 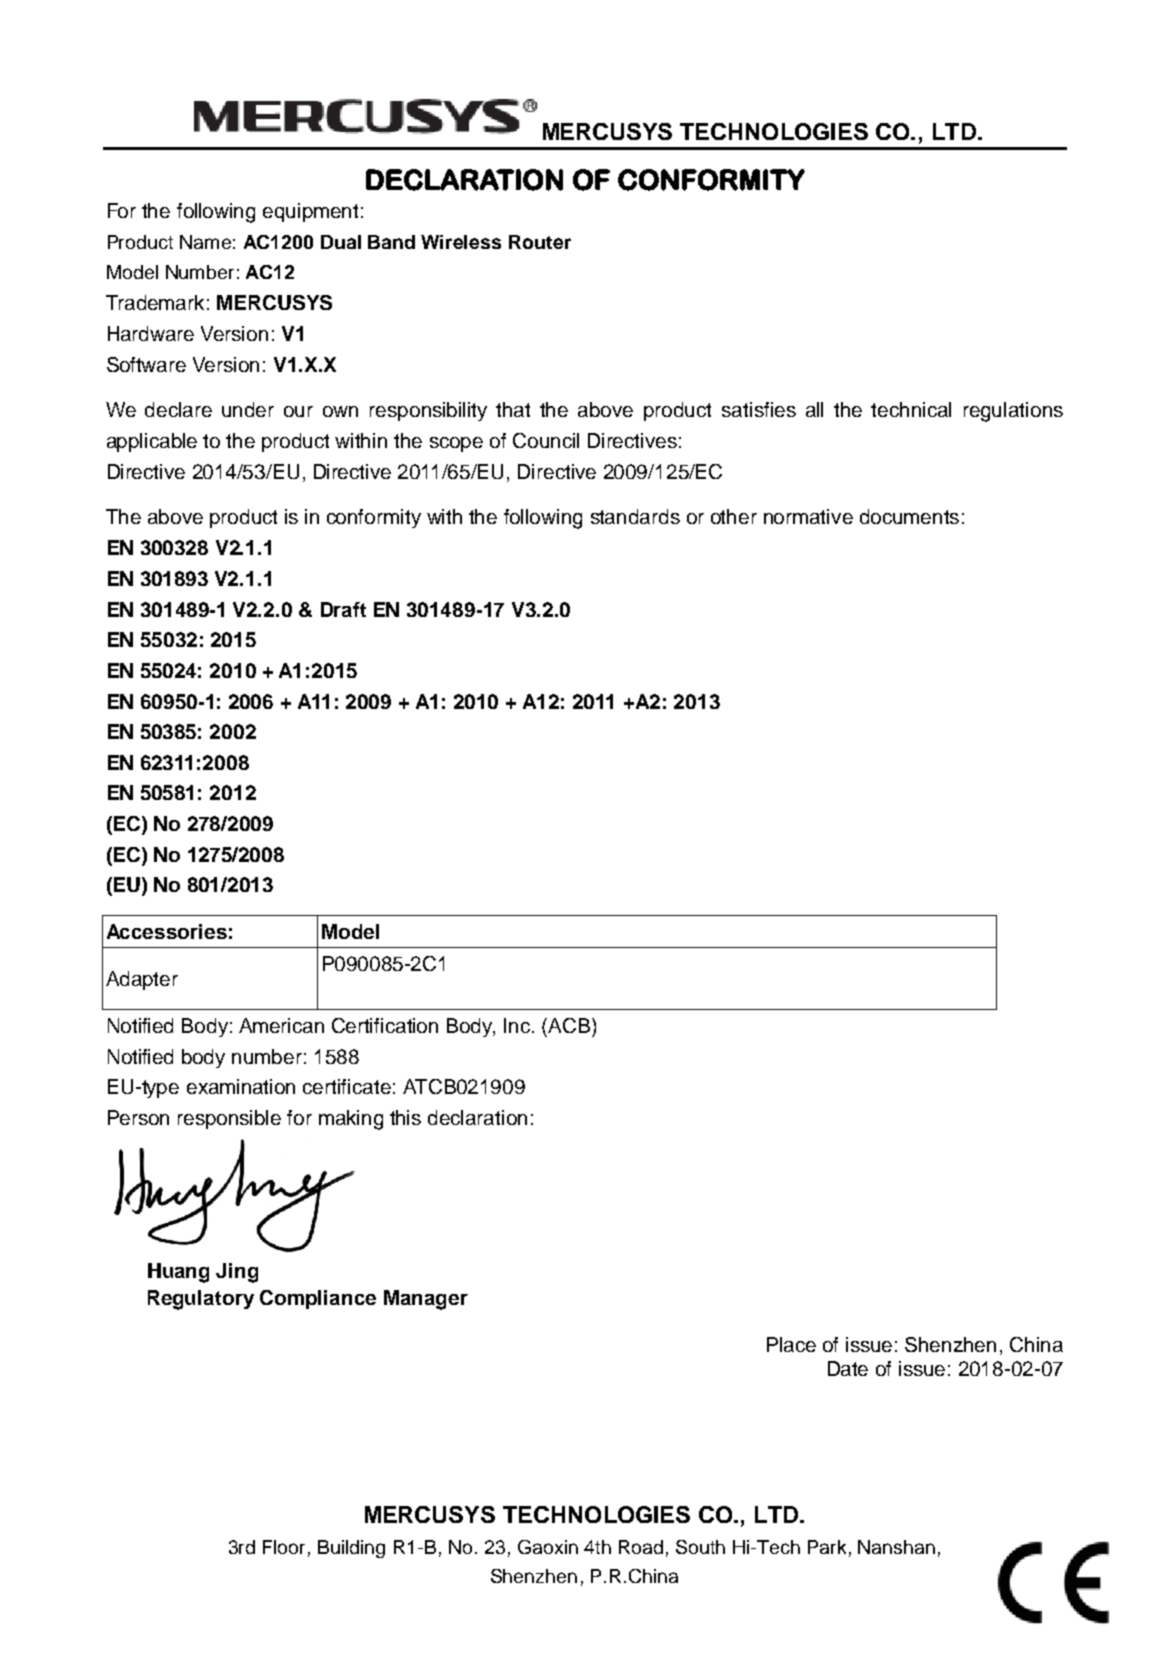 What do you see at coordinates (570, 1025) in the screenshot?
I see `ACB` at bounding box center [570, 1025].
